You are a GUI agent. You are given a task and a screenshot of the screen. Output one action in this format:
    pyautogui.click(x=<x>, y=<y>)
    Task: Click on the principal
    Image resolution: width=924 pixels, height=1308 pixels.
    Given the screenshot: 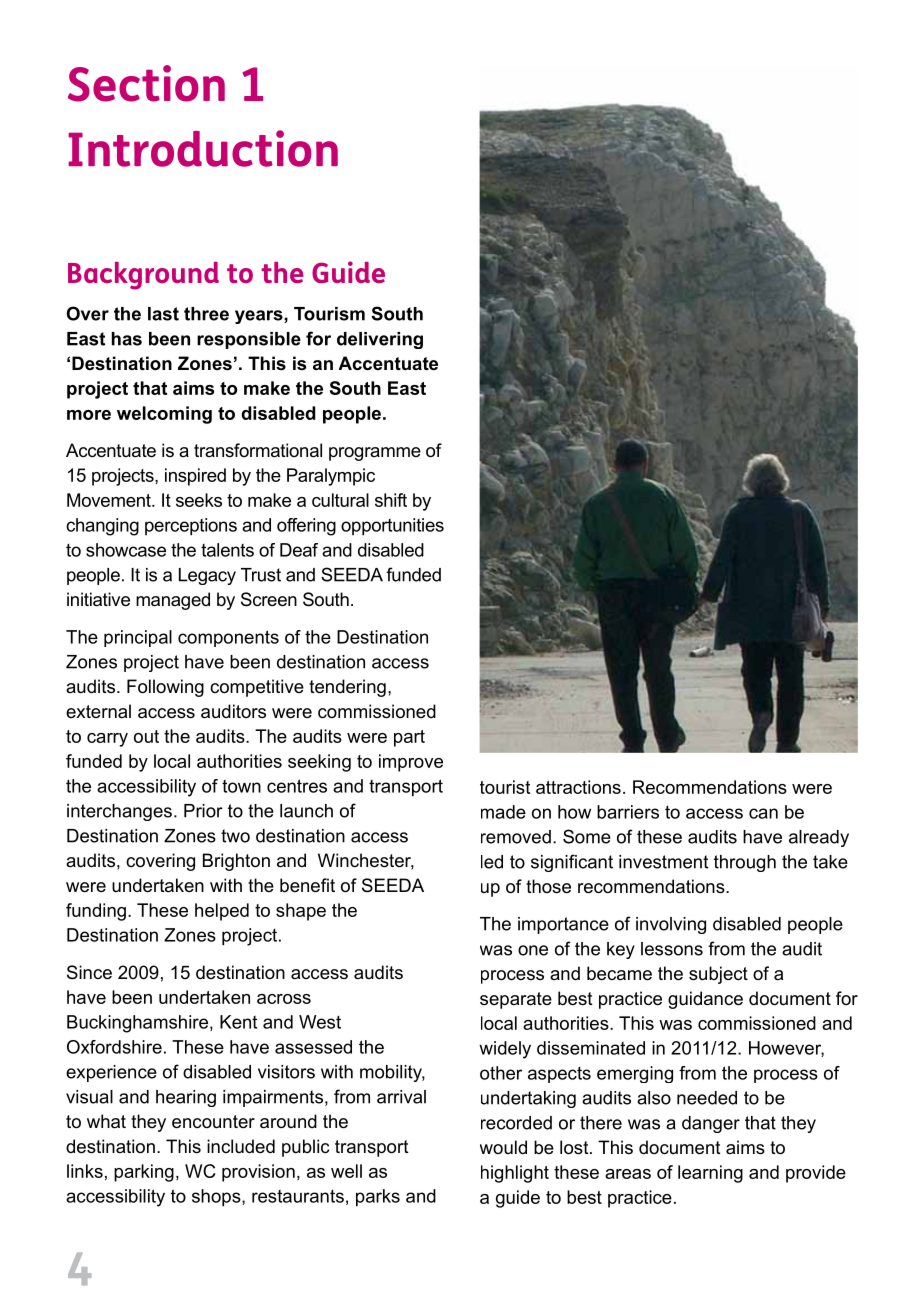 What is the action you would take?
    pyautogui.click(x=138, y=638)
